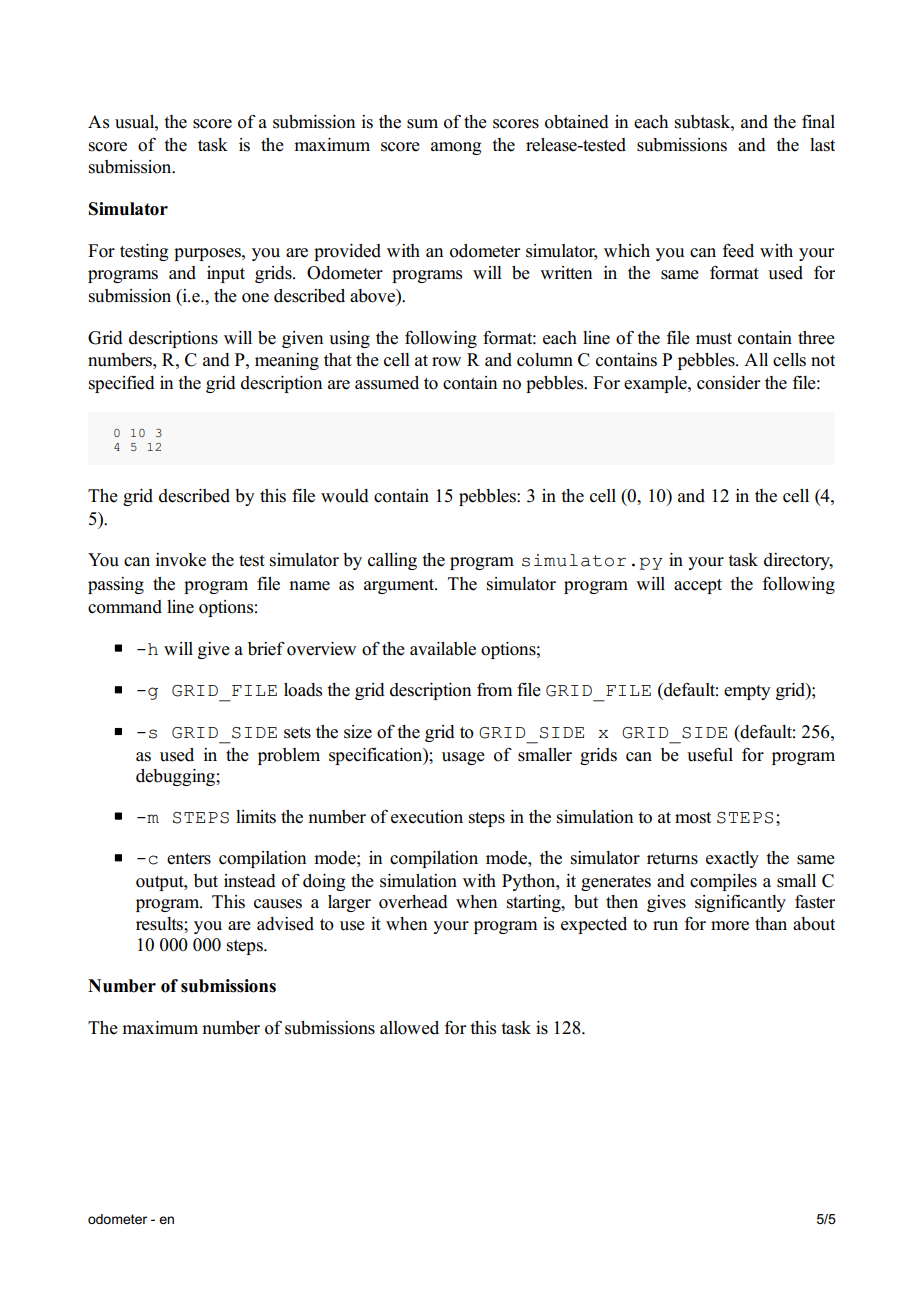 The image size is (924, 1308). What do you see at coordinates (160, 924) in the screenshot?
I see `results` at bounding box center [160, 924].
